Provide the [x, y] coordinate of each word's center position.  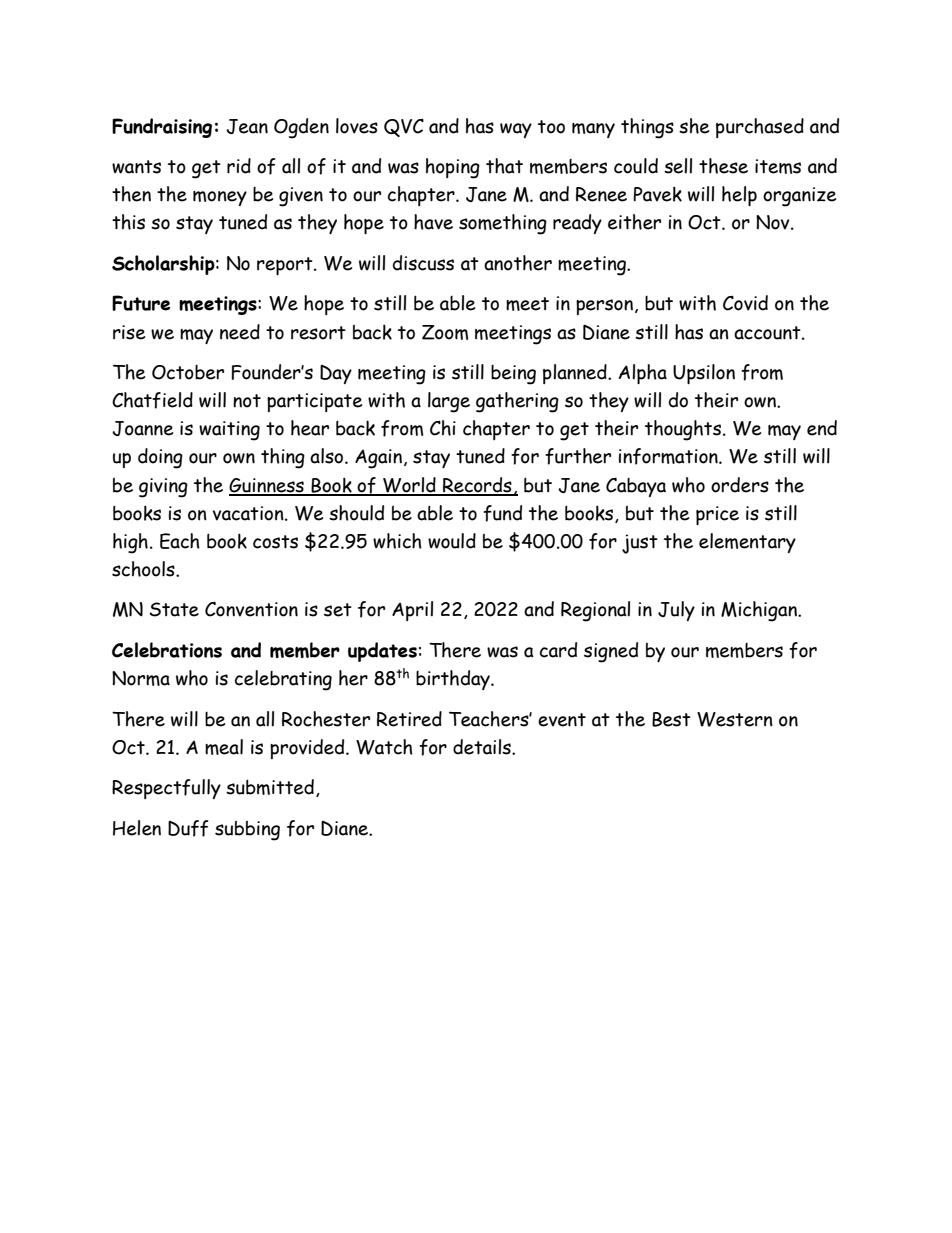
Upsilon [704, 374]
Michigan [760, 611]
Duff [188, 828]
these [723, 166]
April [412, 611]
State [174, 609]
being [513, 375]
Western [735, 719]
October [188, 372]
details [483, 747]
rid [239, 166]
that [504, 166]
